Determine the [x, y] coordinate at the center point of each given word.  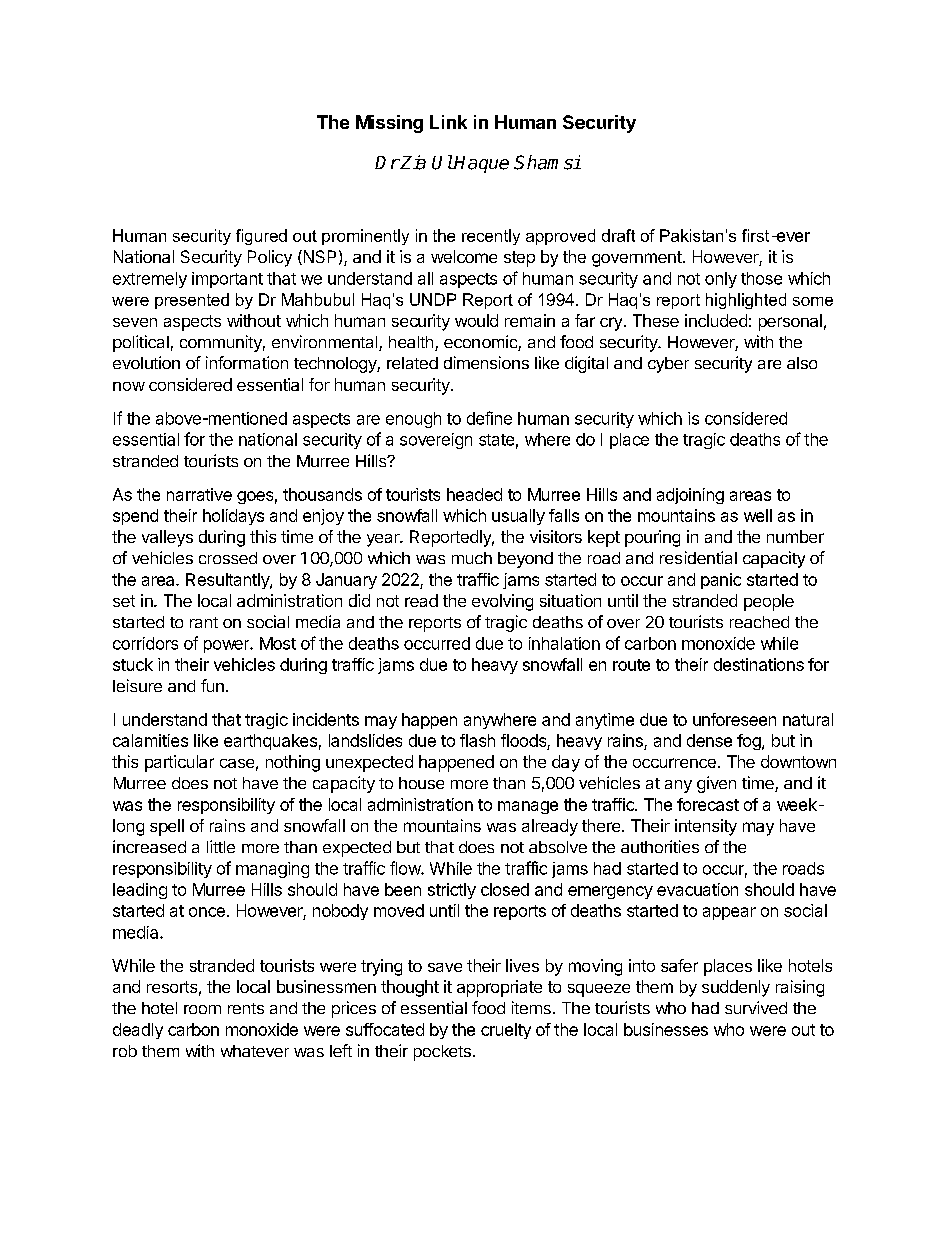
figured [261, 237]
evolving [502, 602]
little [221, 846]
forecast [708, 804]
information [247, 362]
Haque [481, 164]
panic [721, 581]
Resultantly [228, 581]
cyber [668, 365]
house [421, 783]
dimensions [486, 362]
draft [618, 235]
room [202, 1009]
